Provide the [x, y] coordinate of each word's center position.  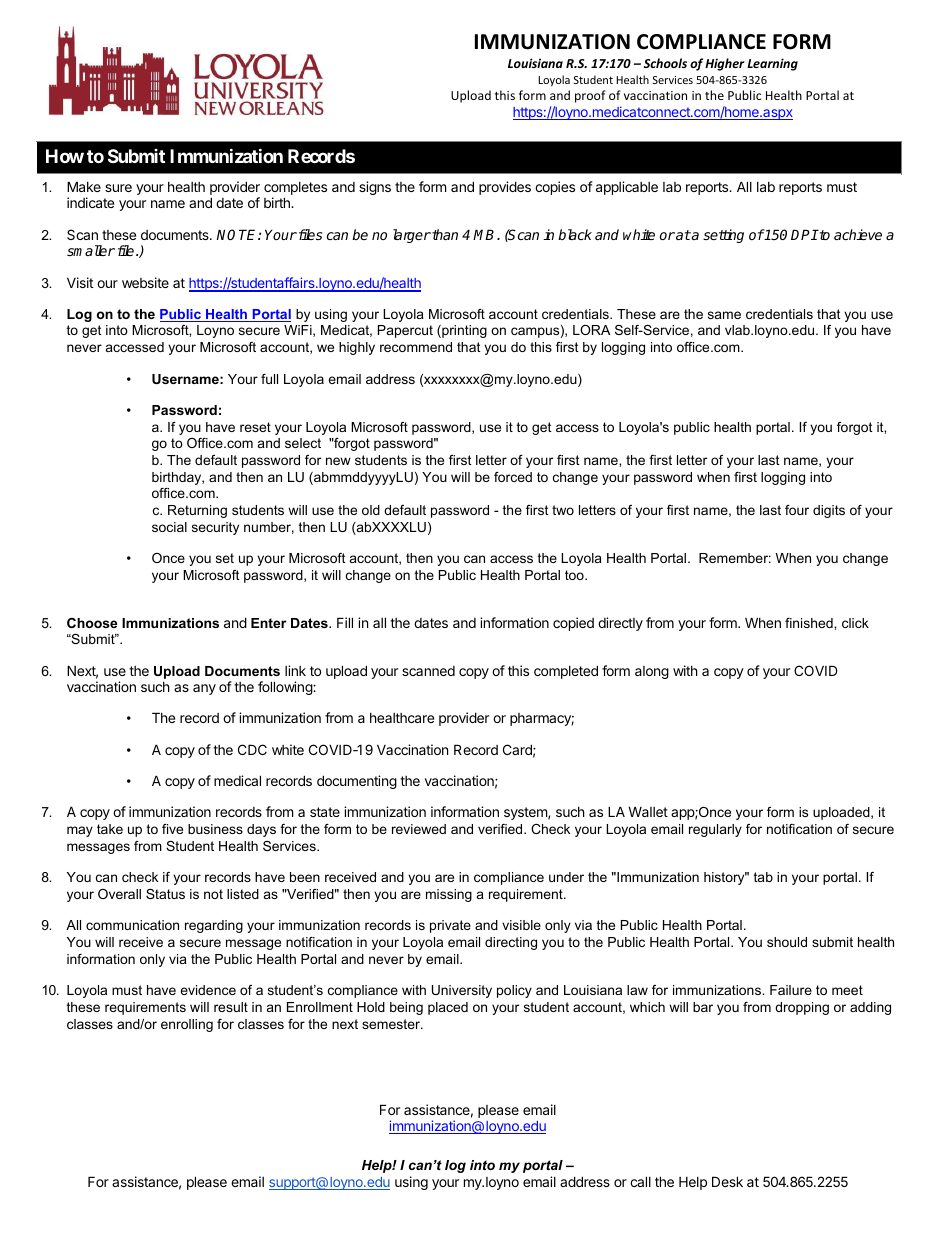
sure [118, 188]
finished [810, 623]
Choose [92, 623]
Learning [772, 64]
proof [590, 96]
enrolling [187, 1025]
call [640, 1181]
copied [573, 624]
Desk [727, 1181]
